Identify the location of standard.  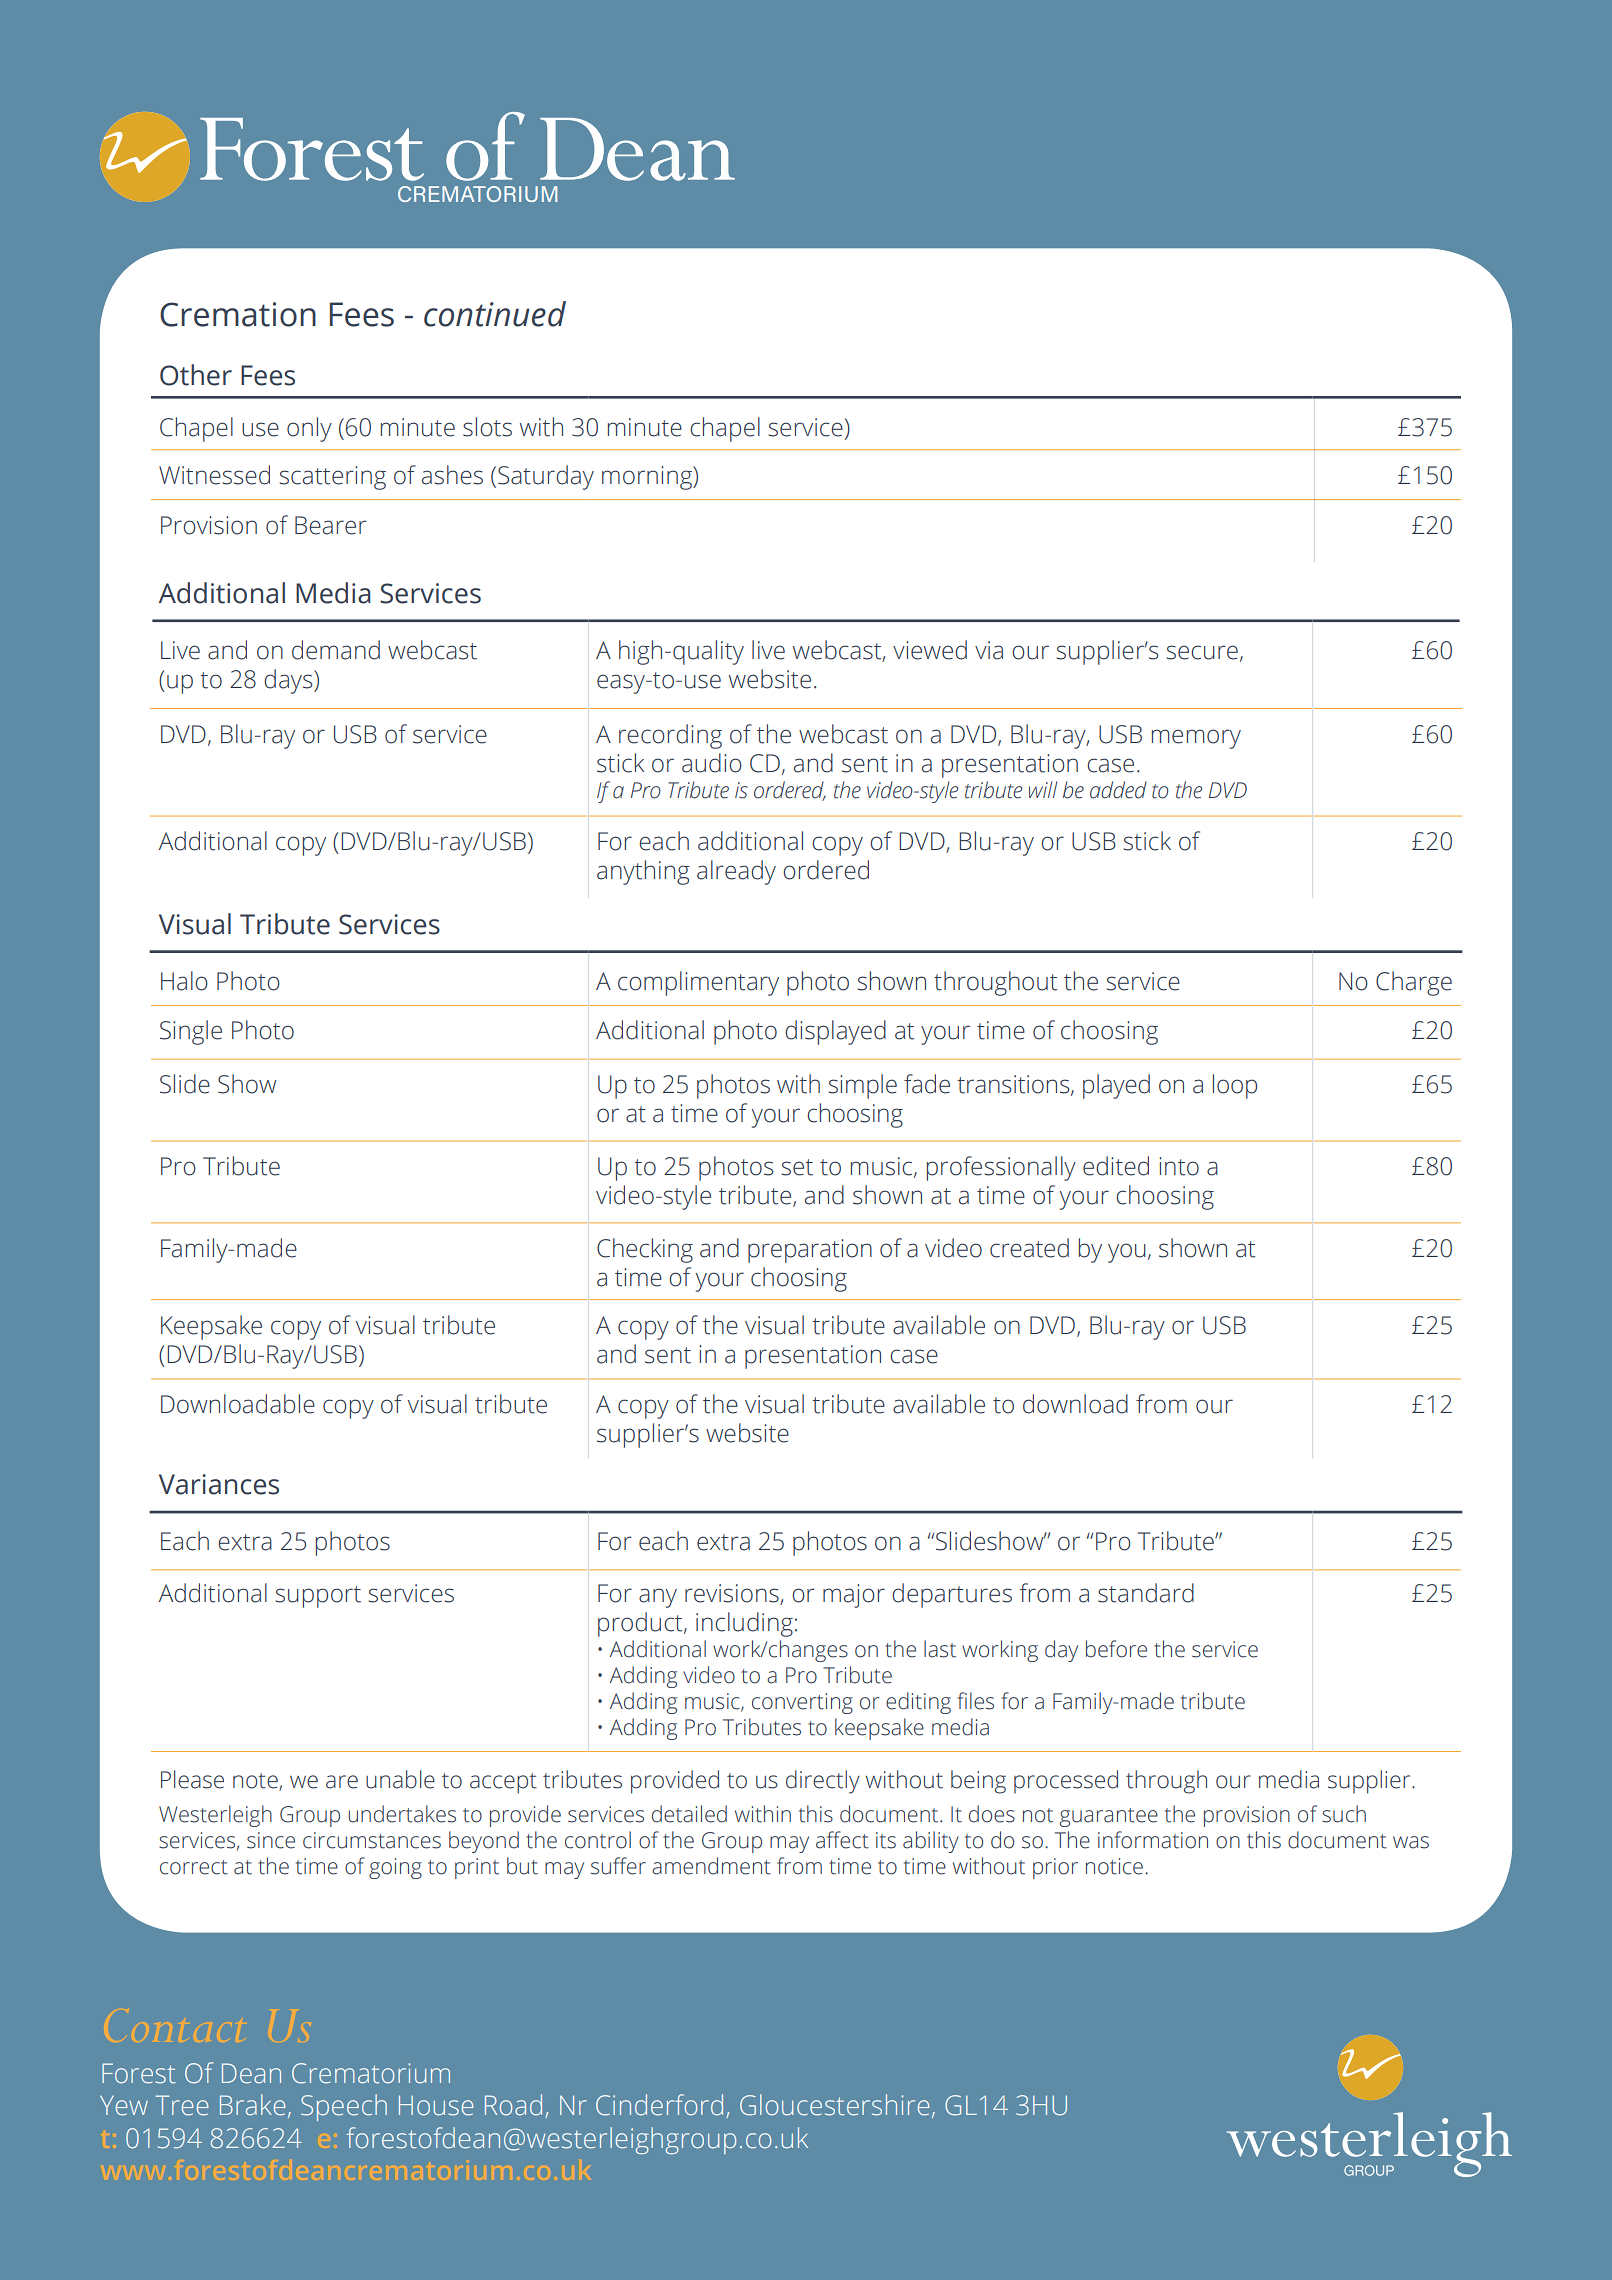
(1146, 1593).
